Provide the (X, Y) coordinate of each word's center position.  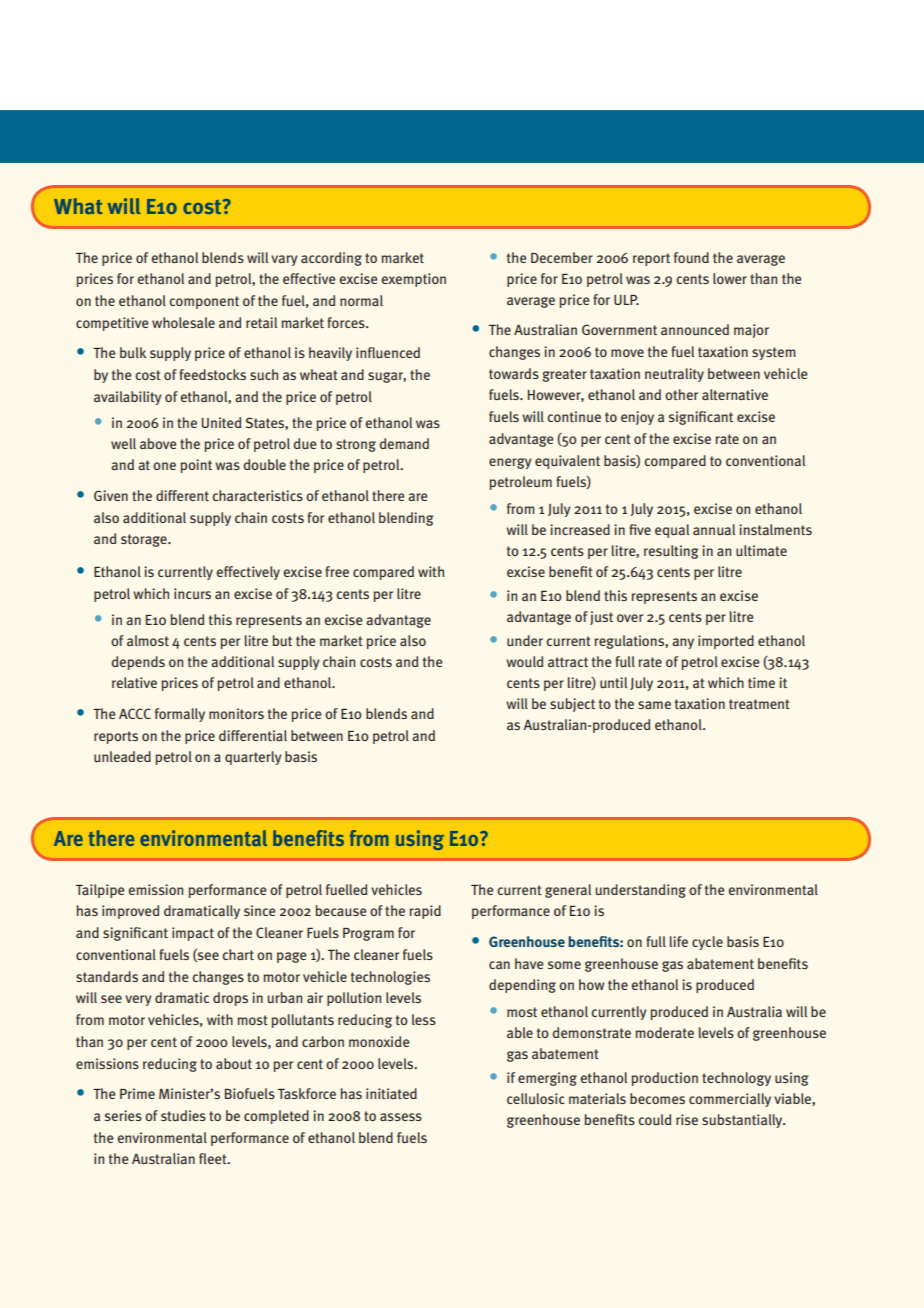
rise (687, 1119)
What (78, 206)
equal (672, 531)
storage (145, 540)
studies (183, 1115)
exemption (413, 280)
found (691, 257)
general (568, 891)
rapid (425, 912)
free (337, 571)
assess (401, 1117)
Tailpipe (100, 891)
